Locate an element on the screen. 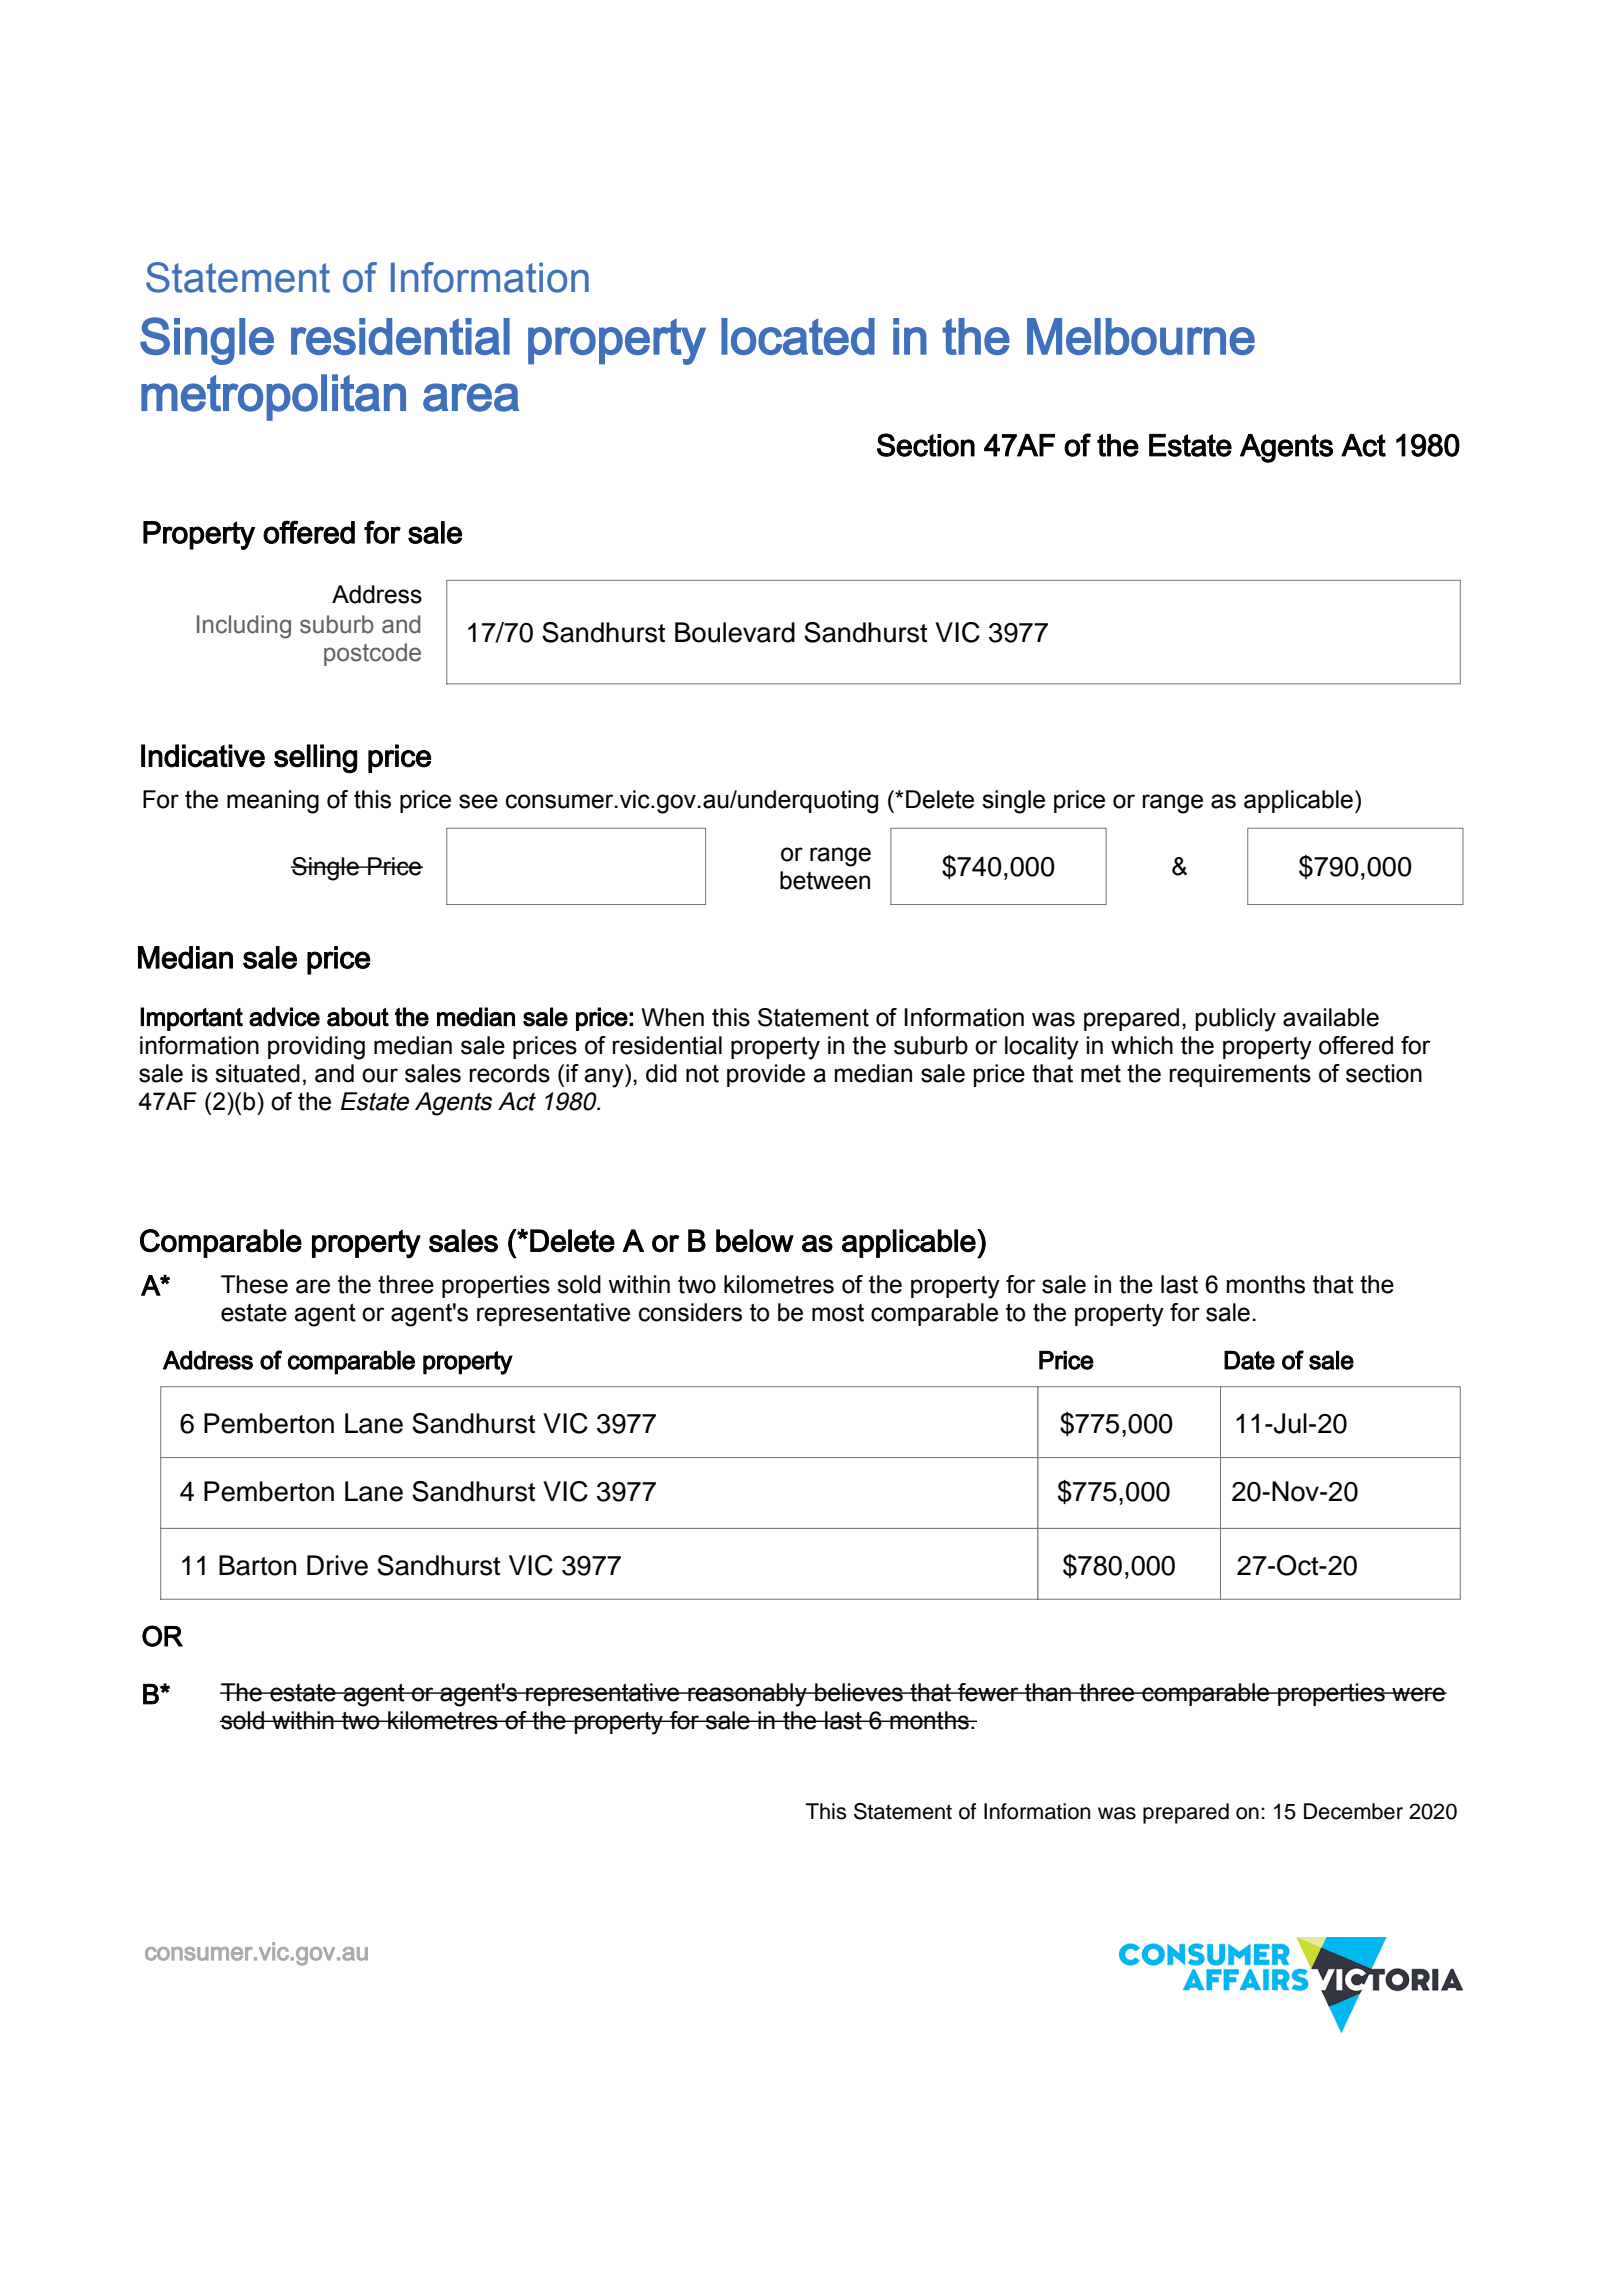 The height and width of the screenshot is (2294, 1621). December is located at coordinates (1353, 1811).
